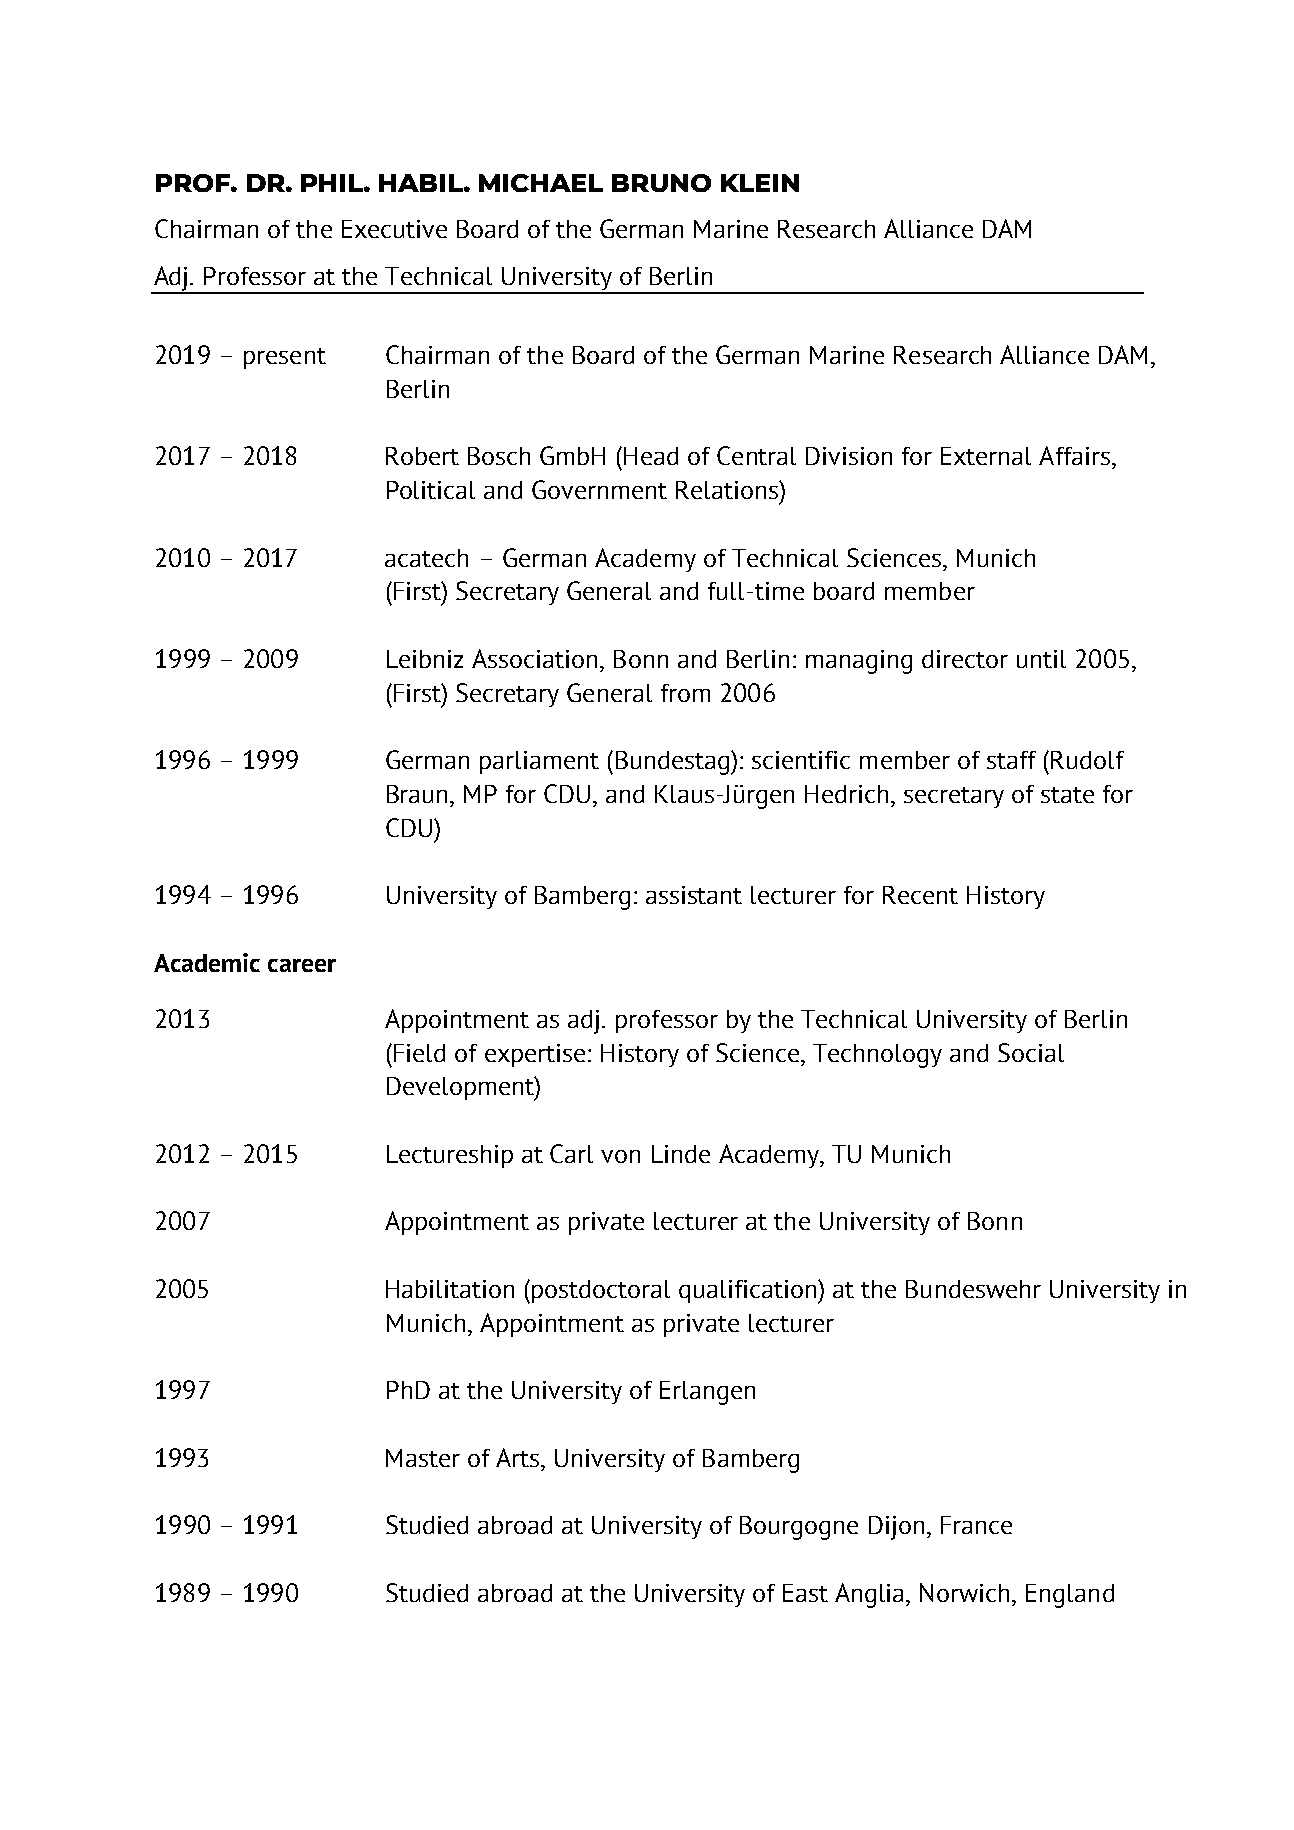  What do you see at coordinates (599, 489) in the screenshot?
I see `Government` at bounding box center [599, 489].
